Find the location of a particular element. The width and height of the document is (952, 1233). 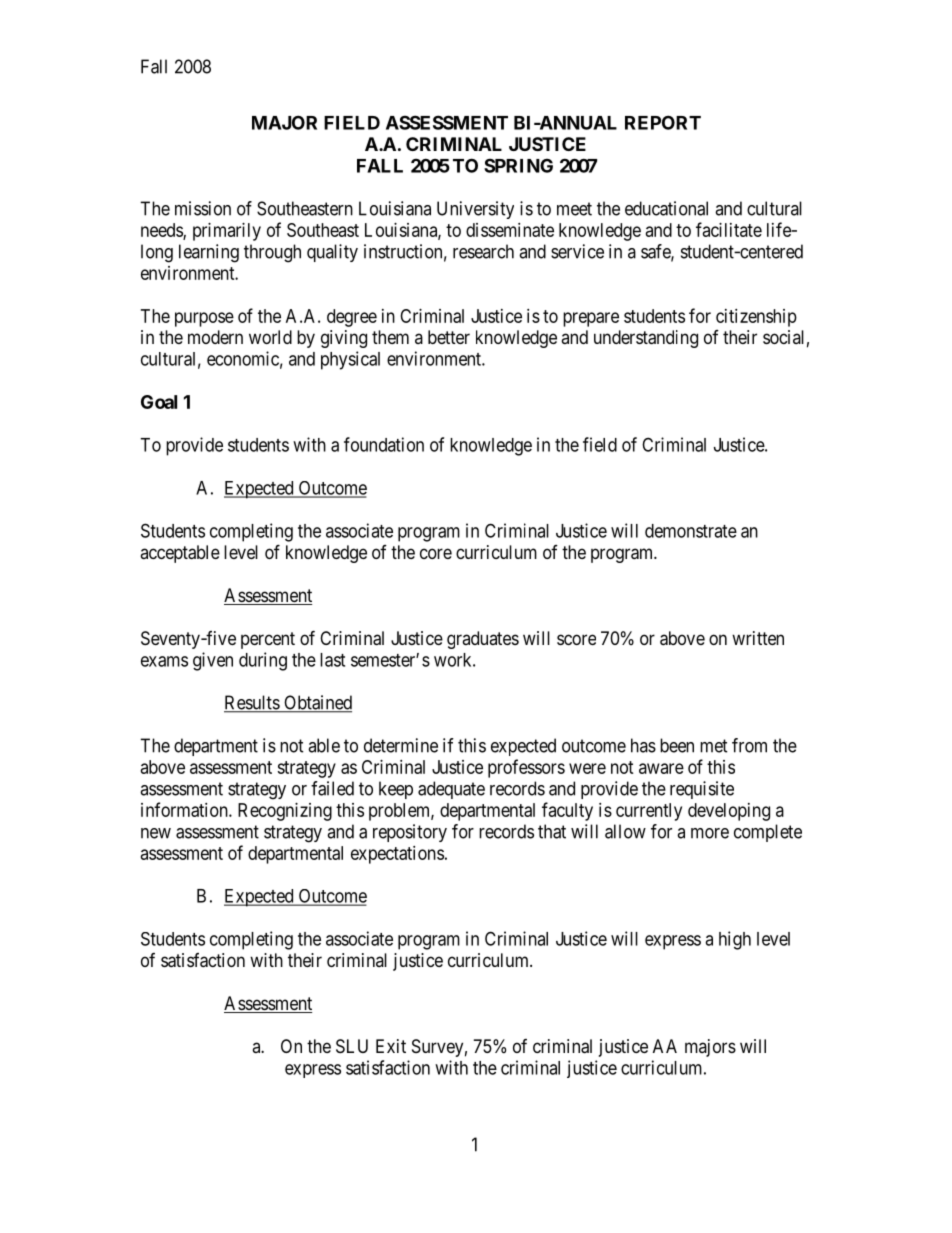

REPORT is located at coordinates (663, 122).
